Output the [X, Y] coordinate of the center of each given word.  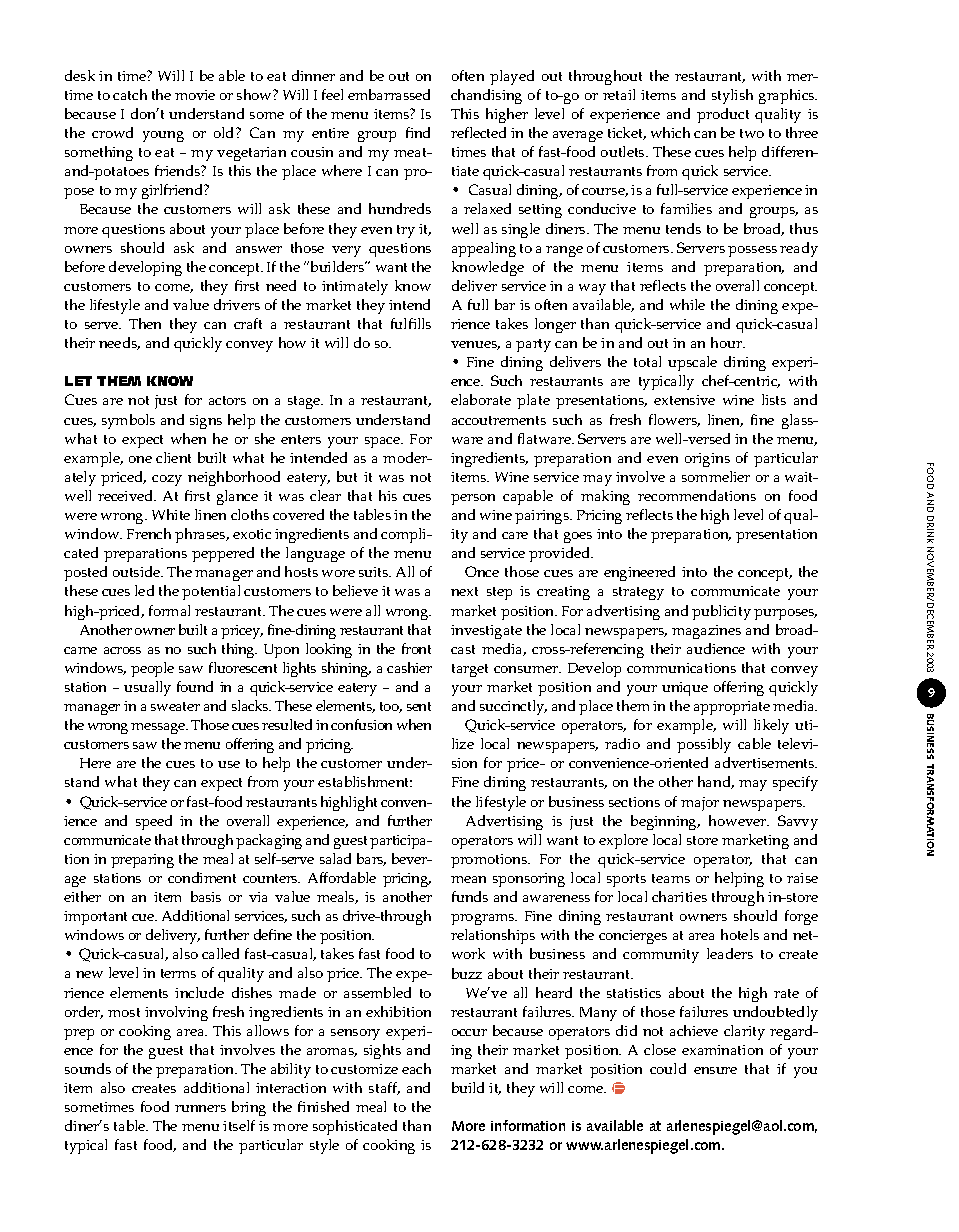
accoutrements [499, 420]
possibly [704, 745]
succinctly [513, 707]
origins [707, 460]
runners [200, 1108]
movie [195, 95]
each [416, 1068]
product [723, 115]
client [173, 457]
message [159, 728]
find [418, 132]
